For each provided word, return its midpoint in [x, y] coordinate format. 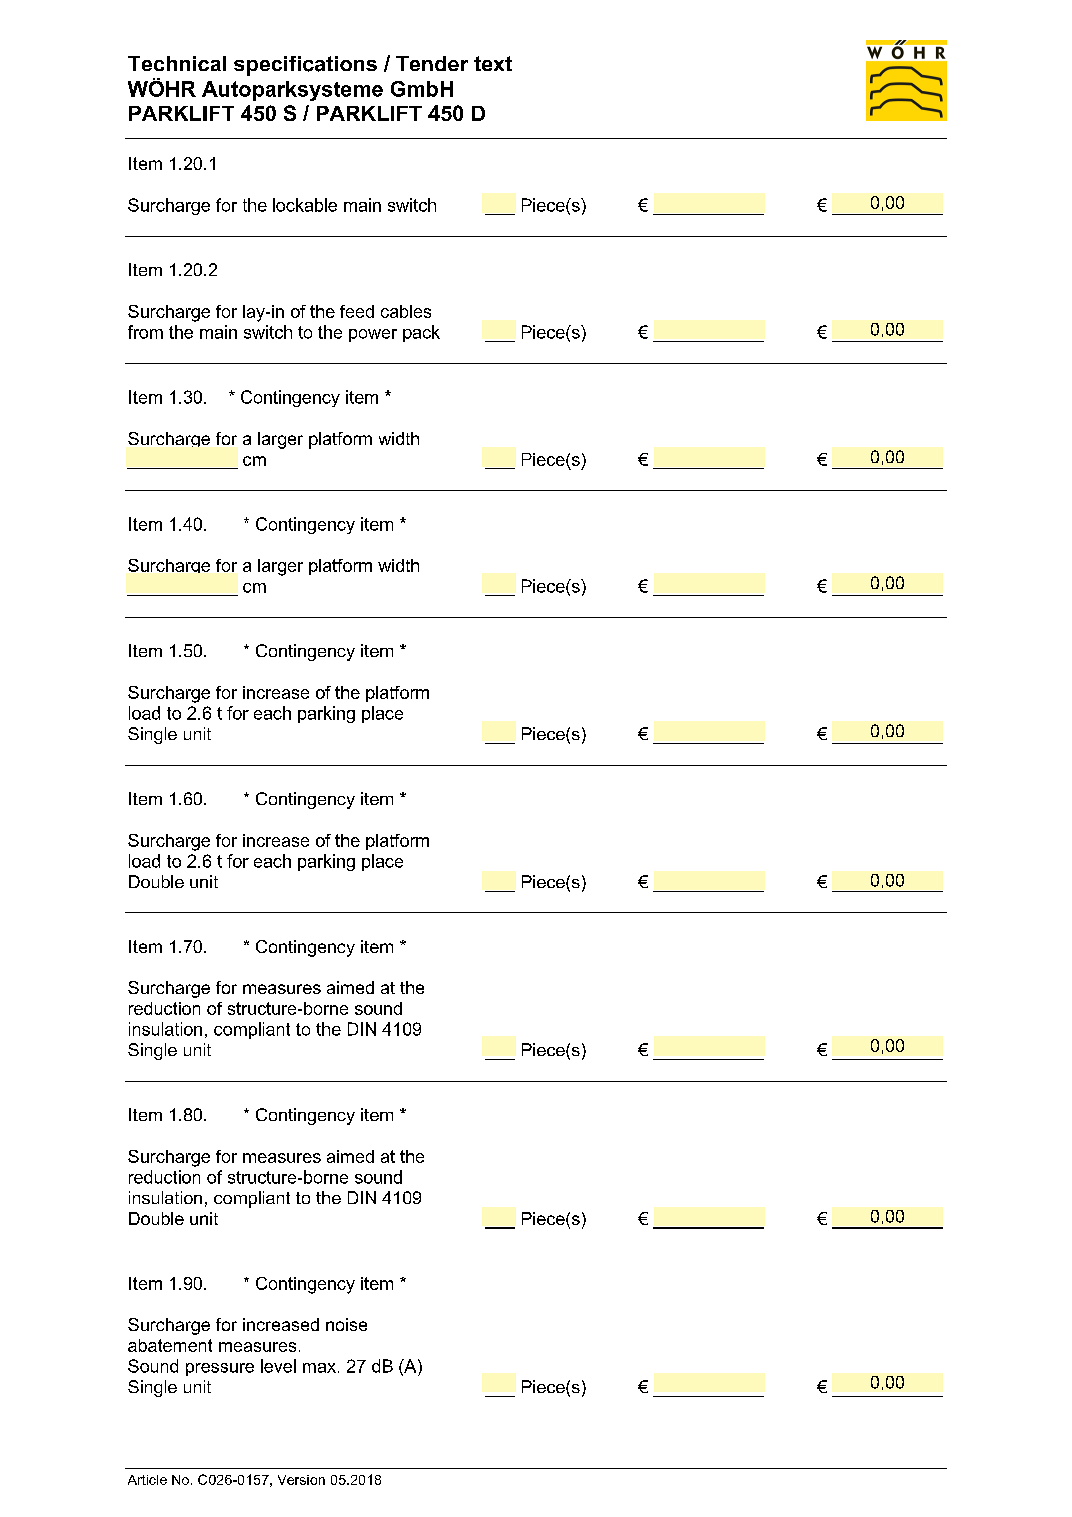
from [145, 332]
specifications [305, 66]
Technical [177, 63]
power [373, 335]
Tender [432, 63]
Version [301, 1480]
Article [147, 1480]
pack [421, 333]
